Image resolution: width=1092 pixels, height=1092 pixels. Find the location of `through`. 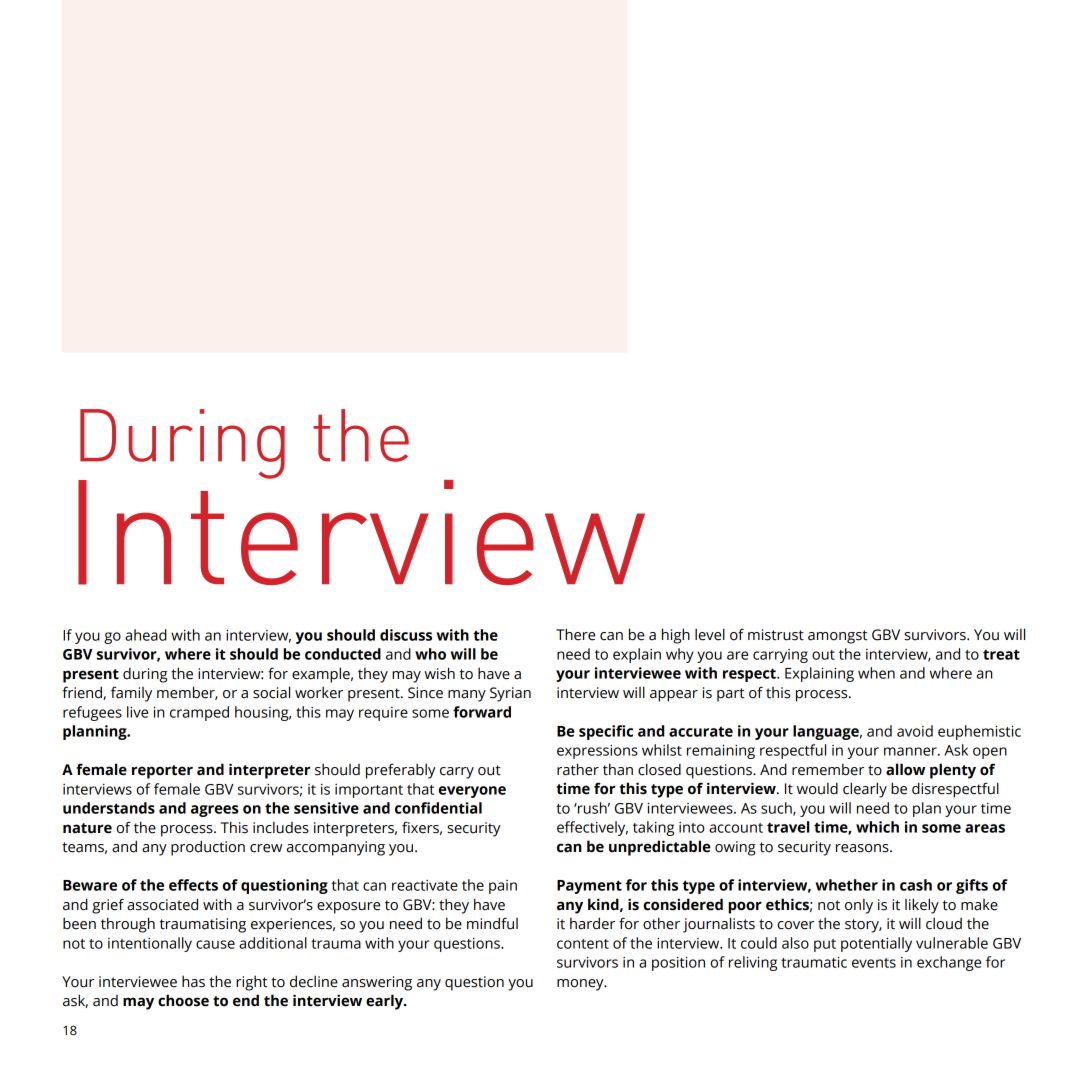

through is located at coordinates (128, 925).
